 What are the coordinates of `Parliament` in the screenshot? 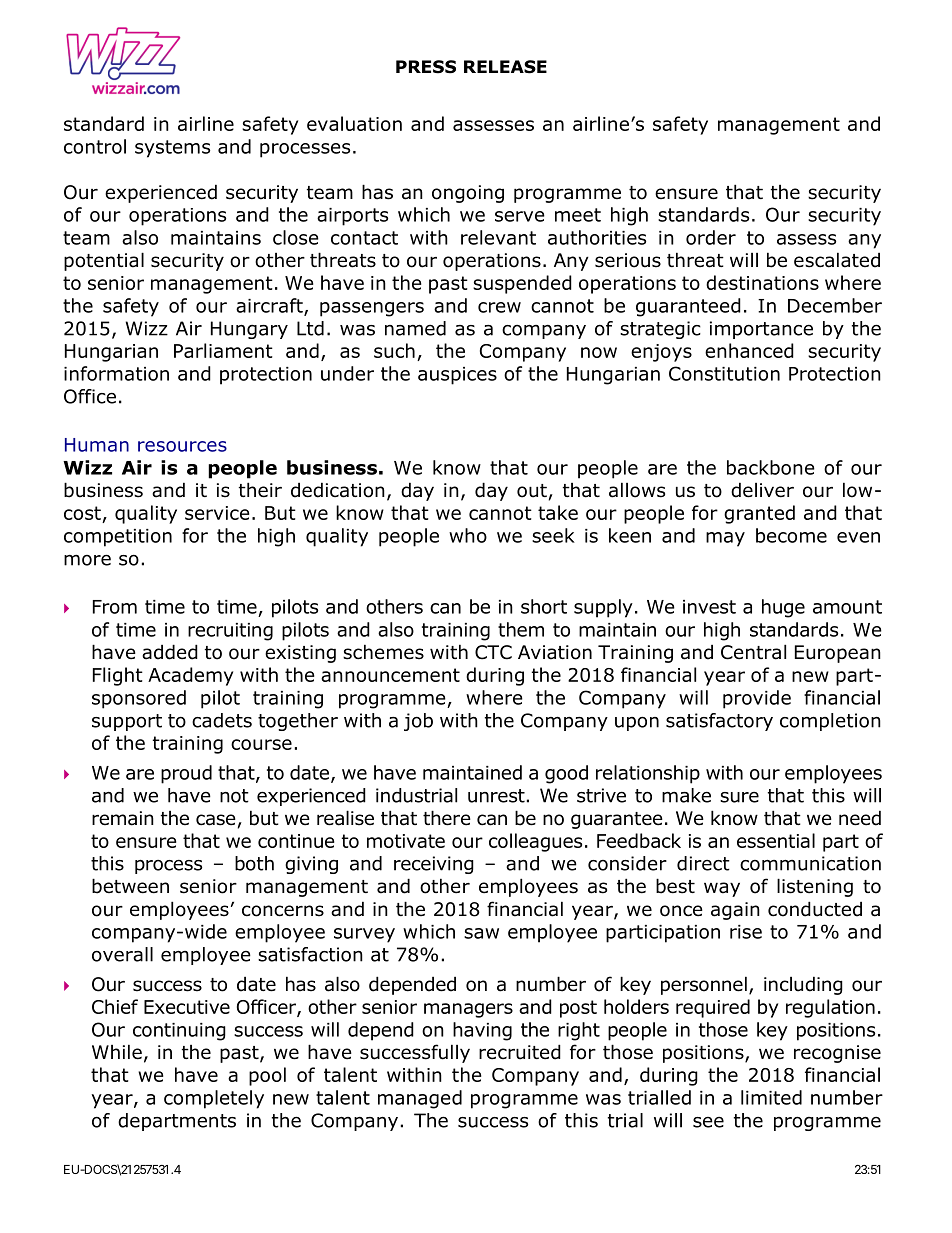 It's located at (223, 350).
